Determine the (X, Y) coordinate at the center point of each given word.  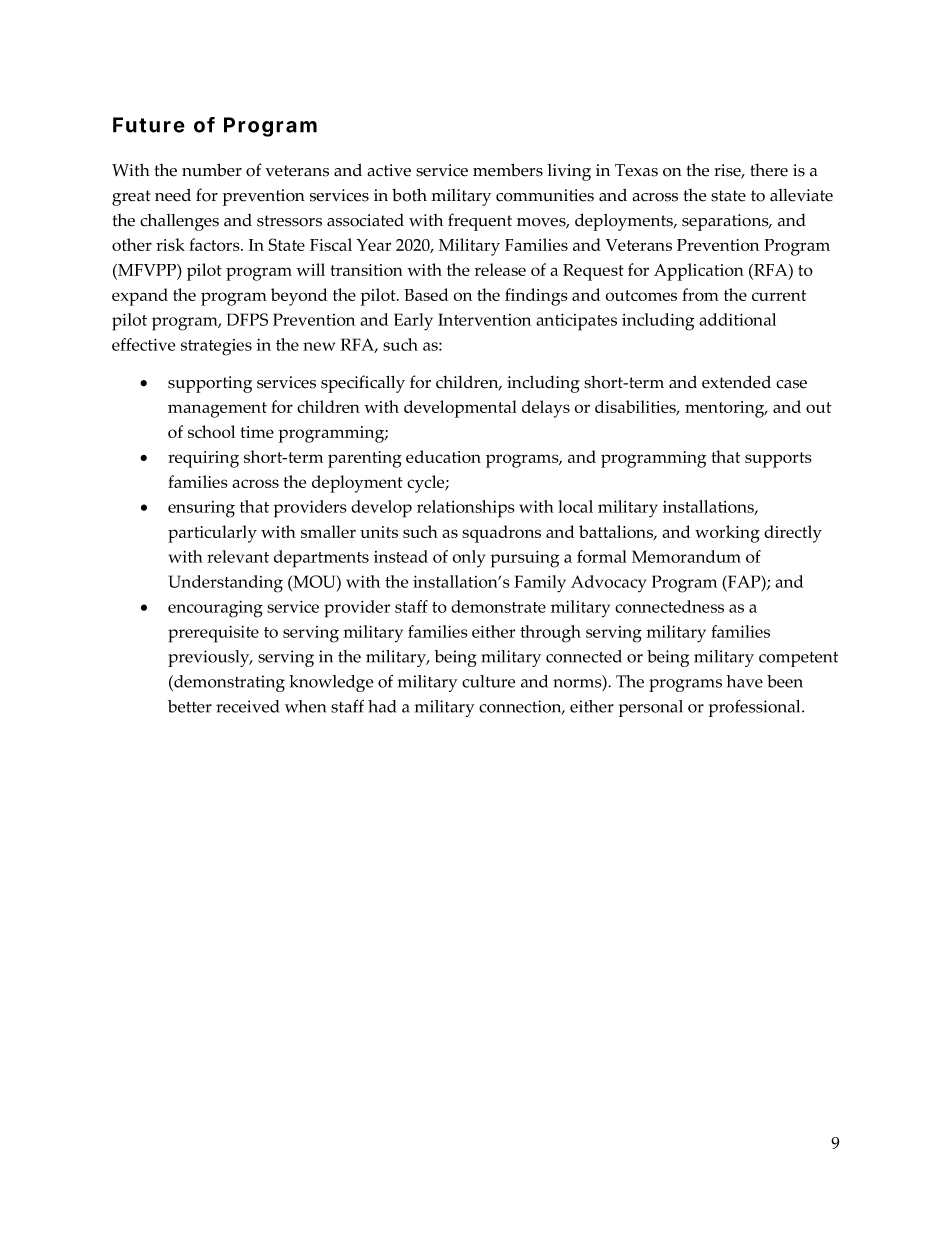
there (769, 170)
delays (546, 409)
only (468, 559)
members (508, 170)
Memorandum (686, 556)
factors (215, 244)
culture (489, 681)
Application (699, 272)
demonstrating (228, 683)
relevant (238, 556)
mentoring (726, 409)
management (217, 410)
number (212, 170)
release (500, 269)
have (744, 681)
